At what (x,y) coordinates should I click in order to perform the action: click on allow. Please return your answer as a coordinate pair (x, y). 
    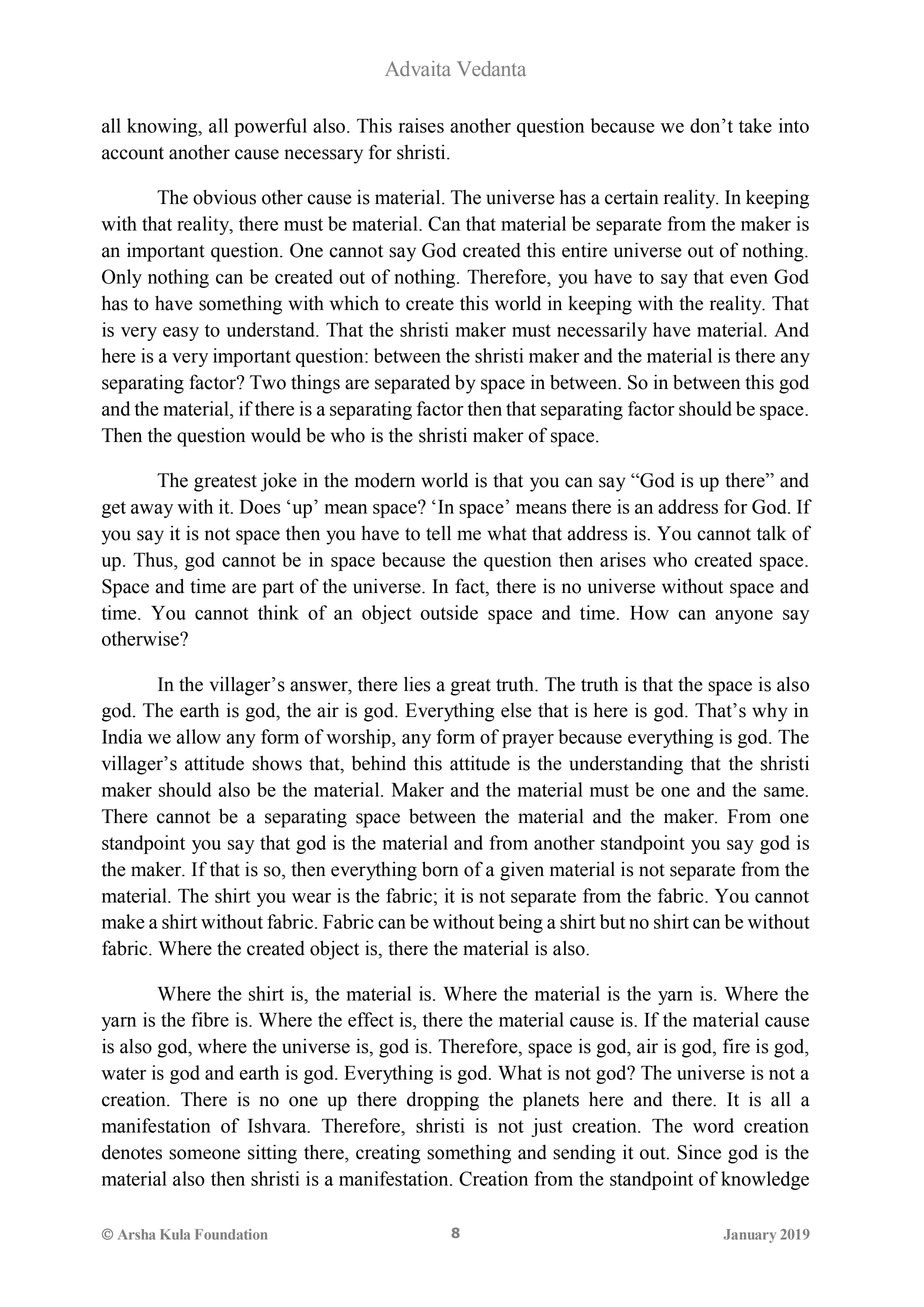
    Looking at the image, I should click on (199, 736).
